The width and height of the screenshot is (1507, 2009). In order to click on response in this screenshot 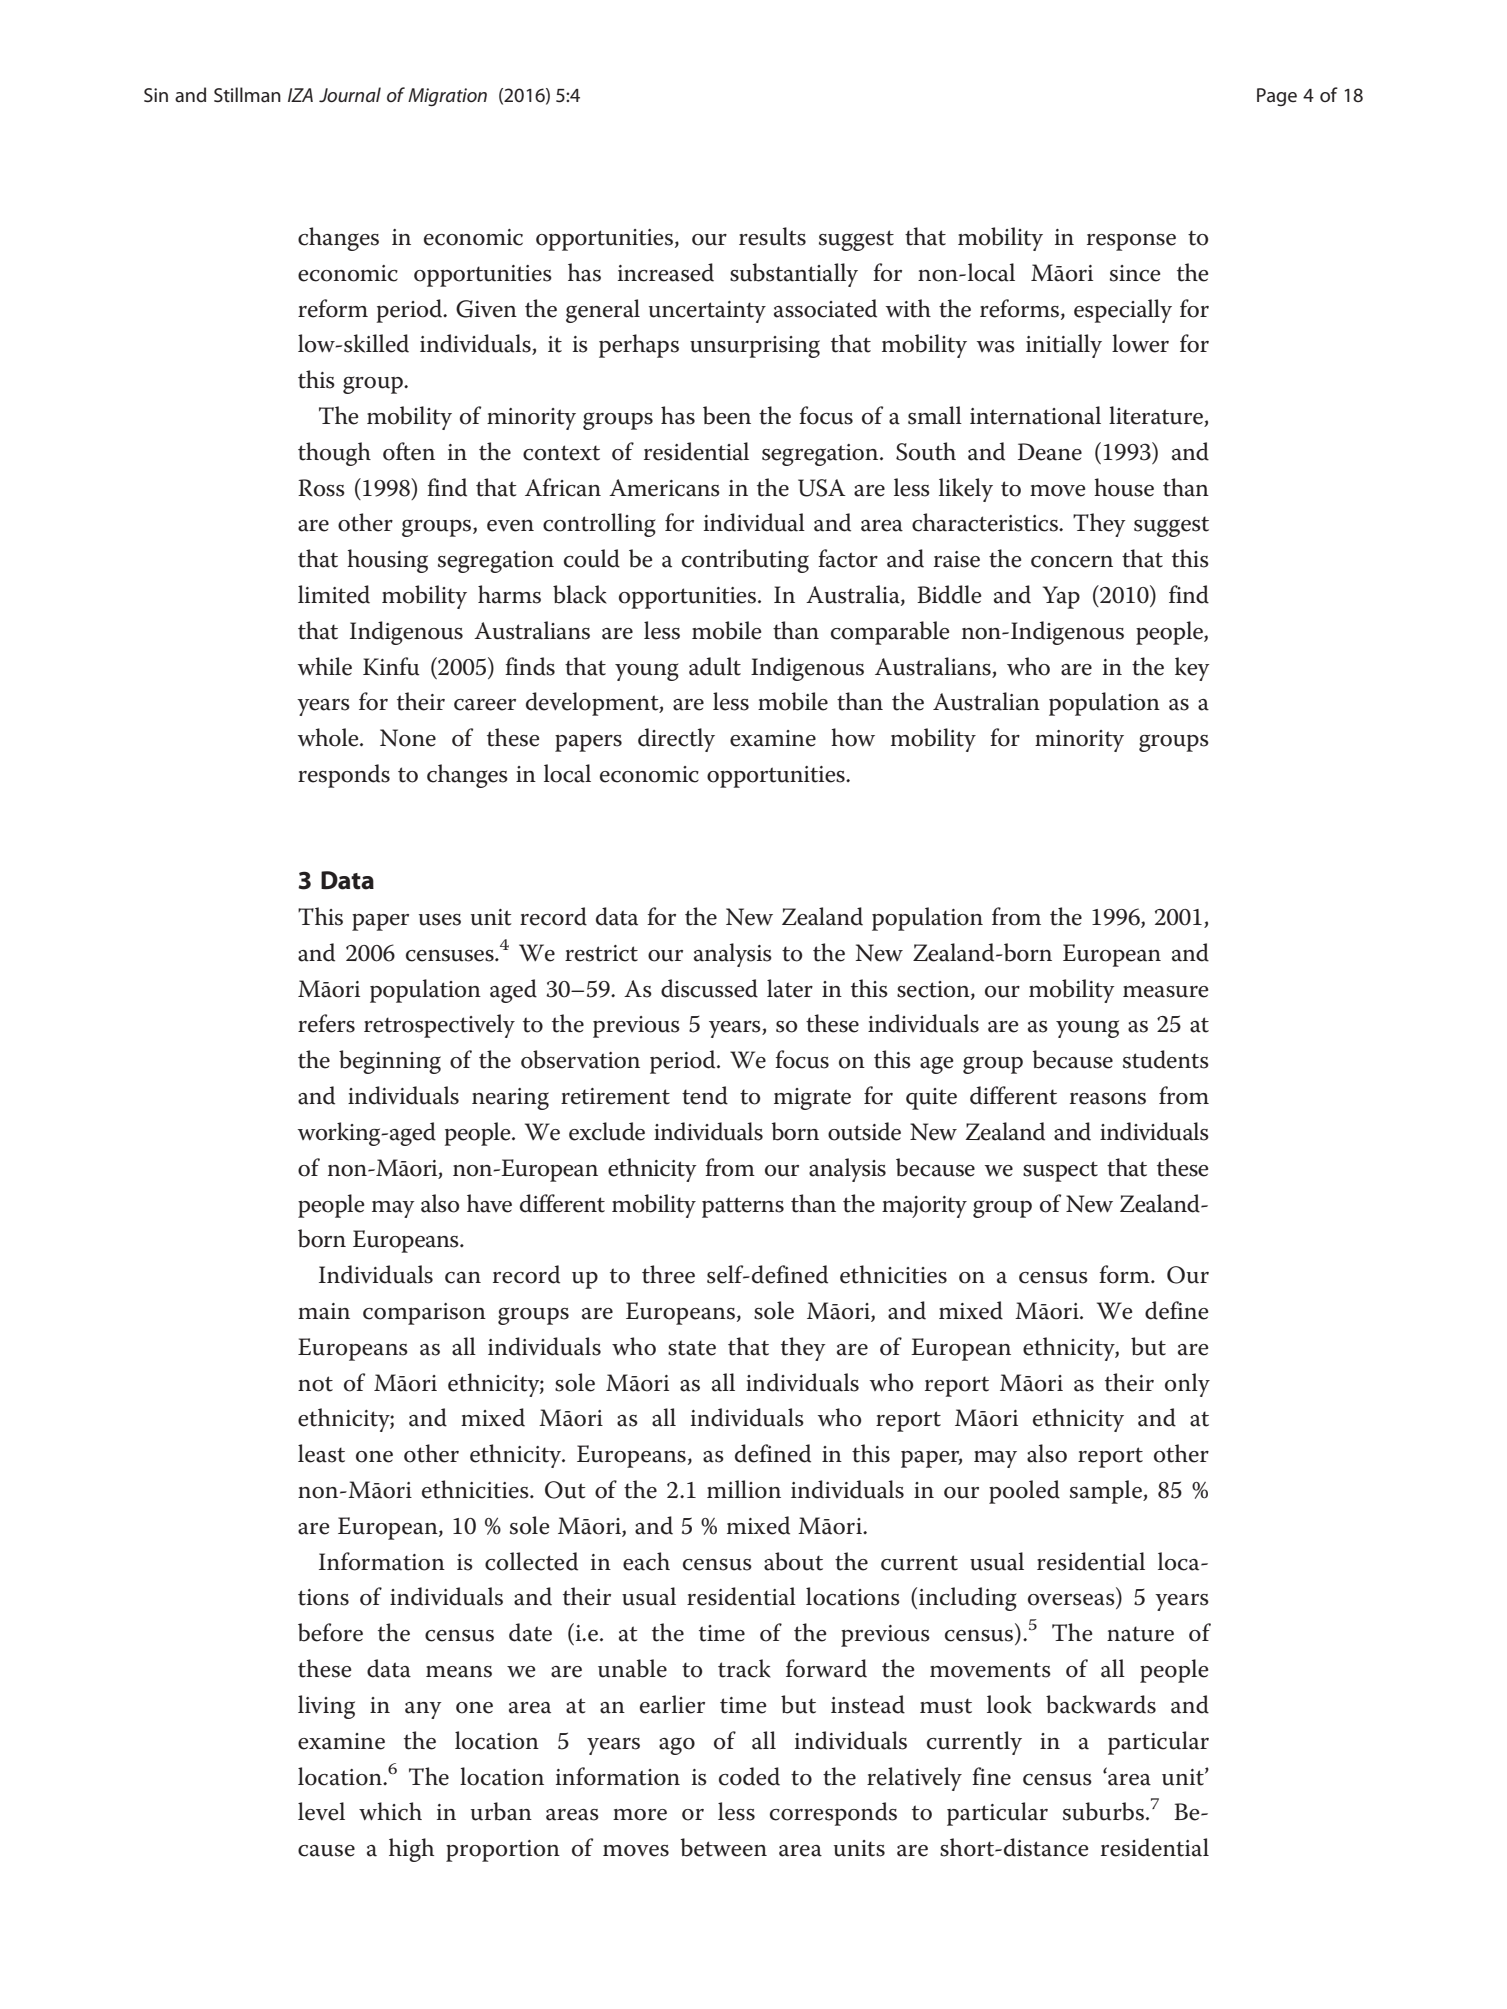, I will do `click(1131, 242)`.
